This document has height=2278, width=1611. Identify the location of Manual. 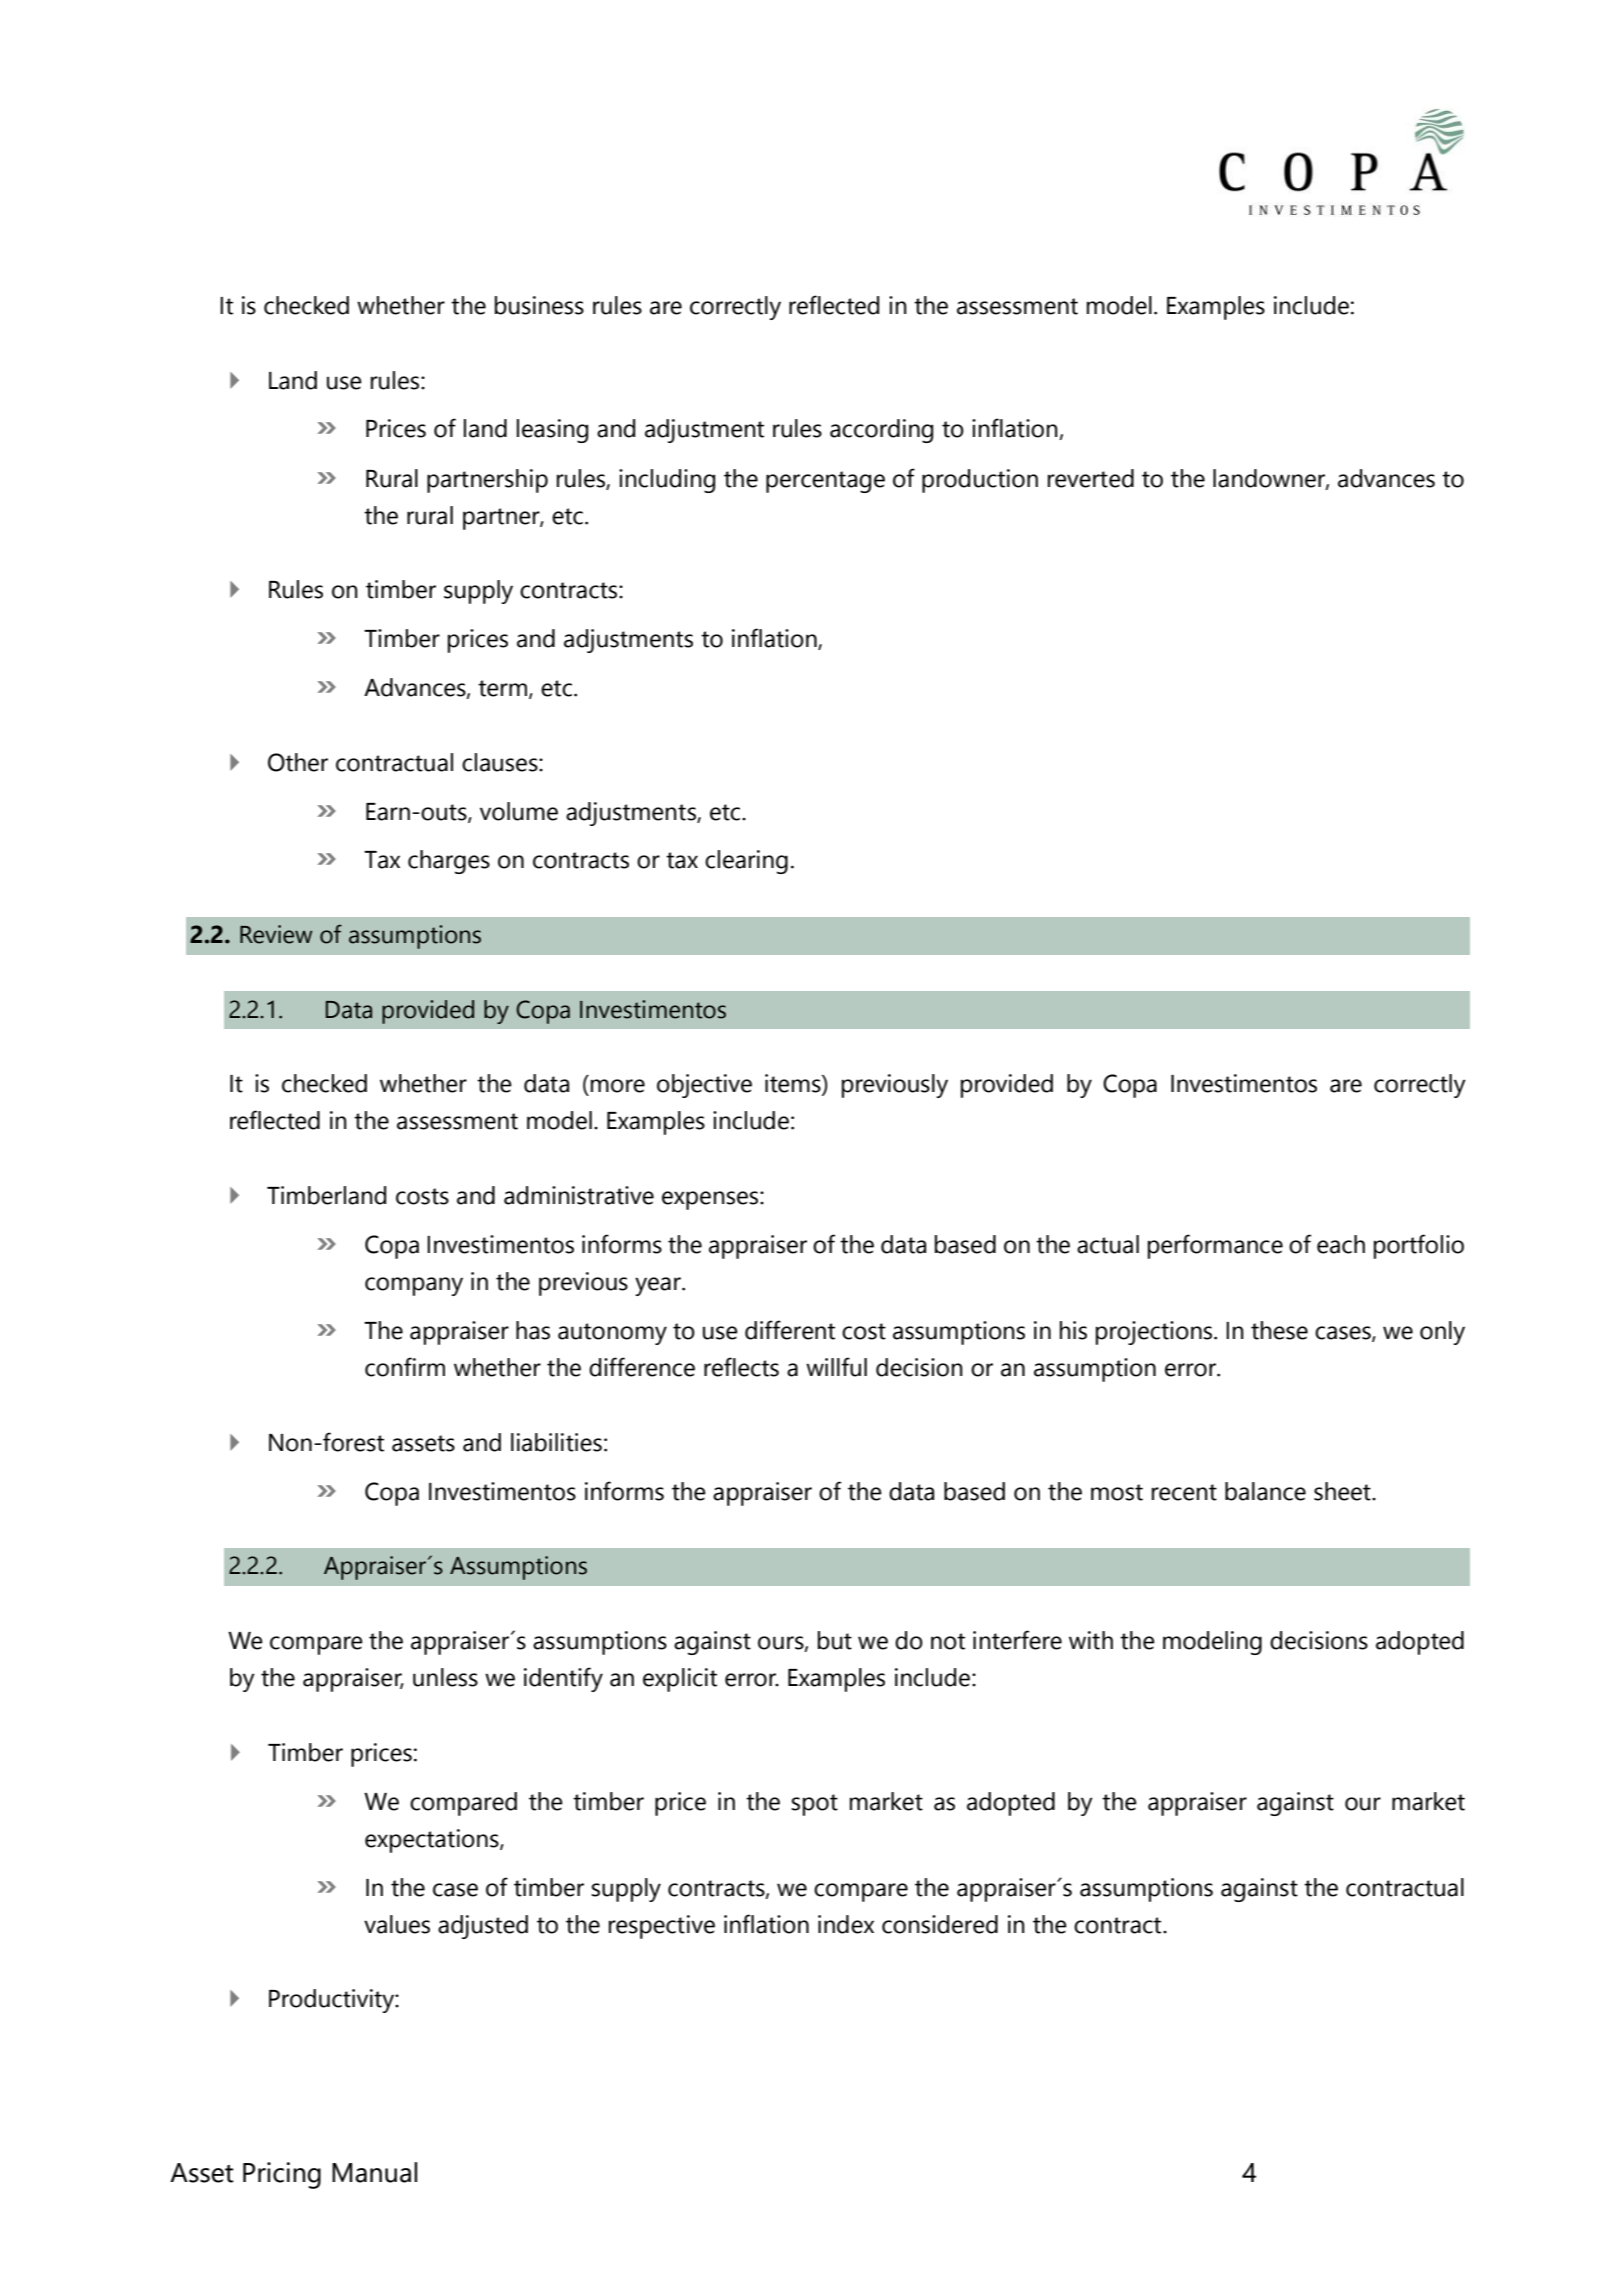
(374, 2172).
